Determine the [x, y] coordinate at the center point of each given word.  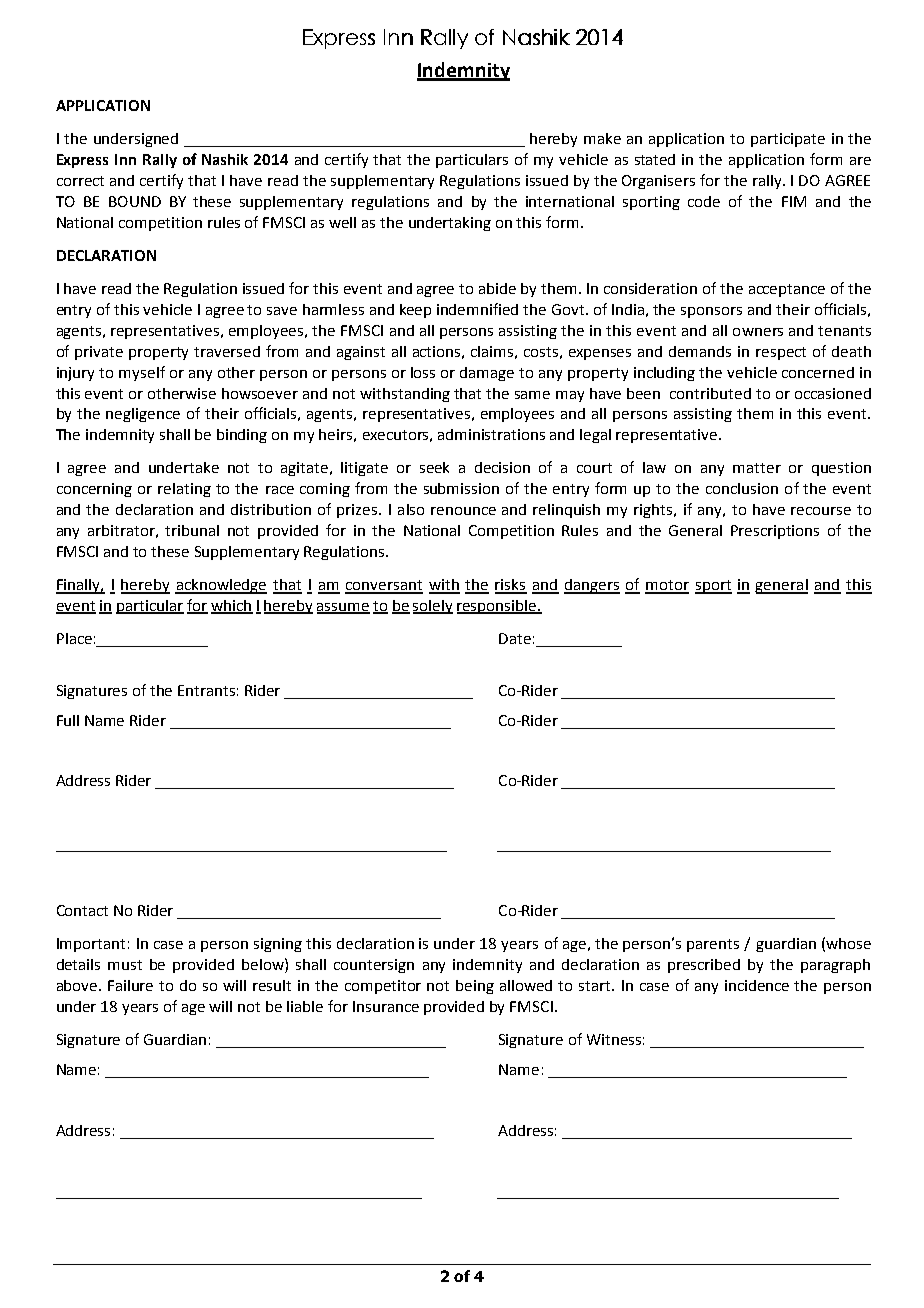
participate [788, 140]
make [602, 138]
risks [511, 586]
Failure [130, 985]
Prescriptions [775, 532]
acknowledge [221, 586]
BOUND [135, 201]
